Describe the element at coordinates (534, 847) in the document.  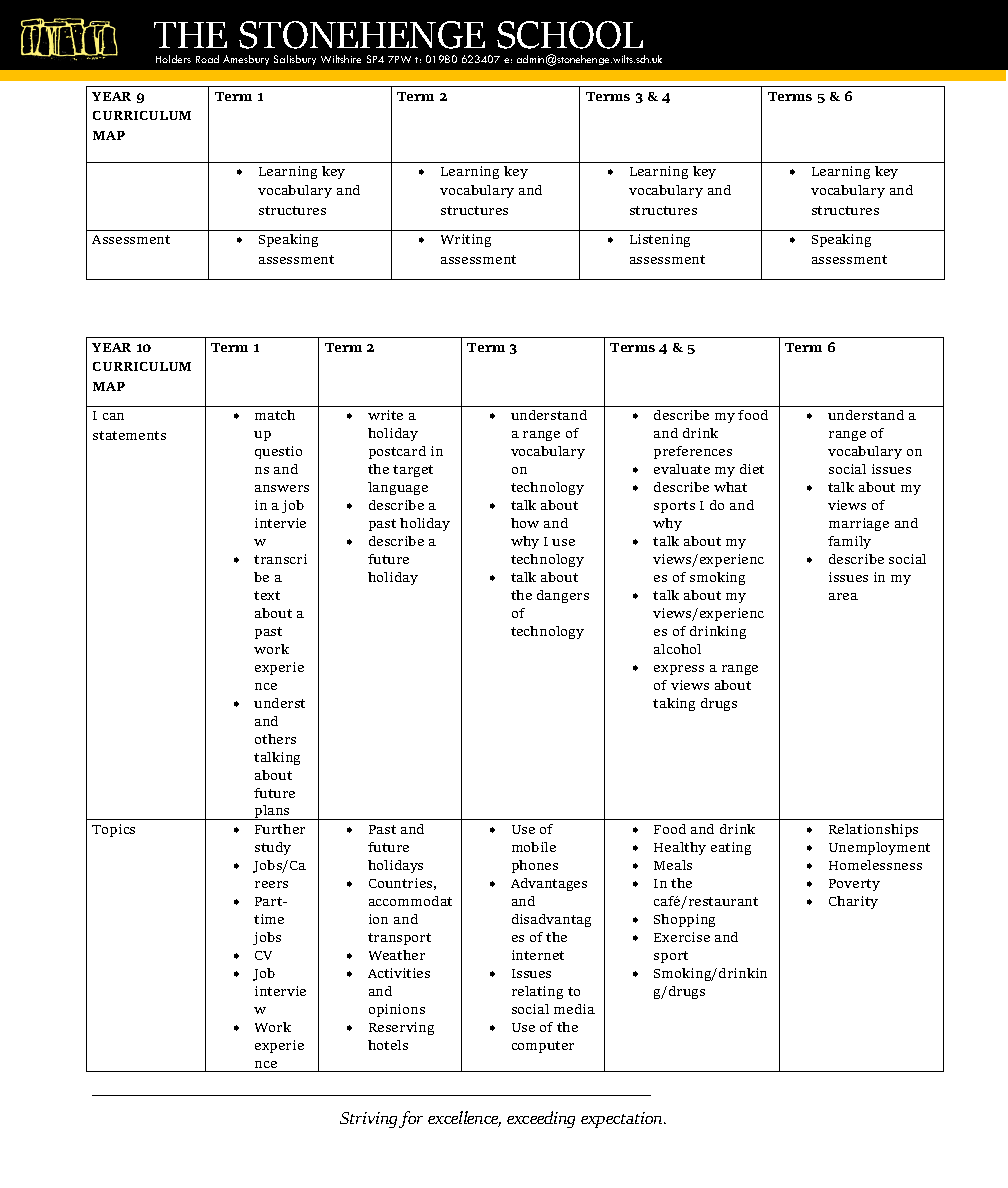
I see `mobile` at that location.
